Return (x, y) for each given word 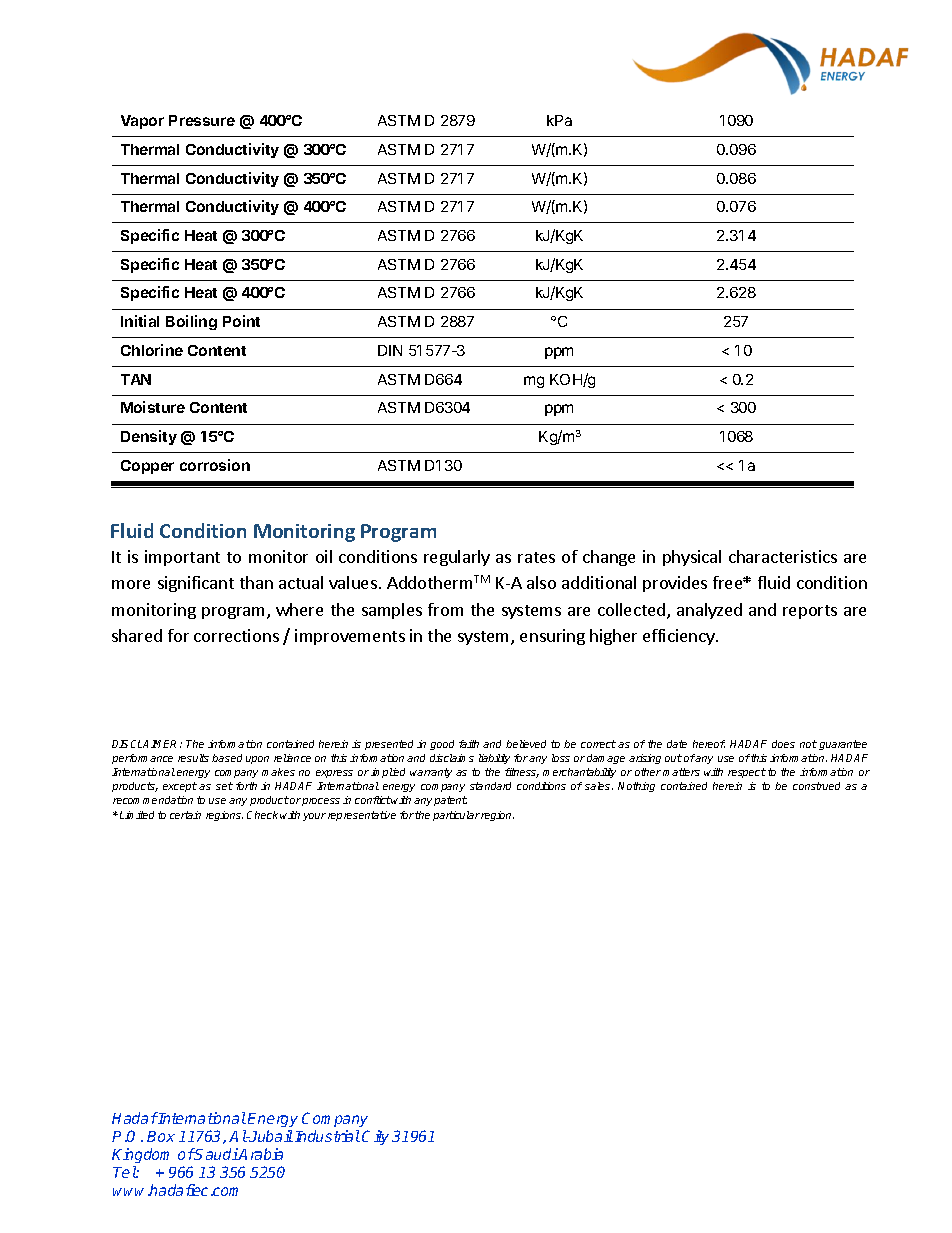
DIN (390, 350)
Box (161, 1136)
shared (137, 635)
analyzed (709, 611)
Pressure (202, 120)
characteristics (783, 556)
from (445, 609)
